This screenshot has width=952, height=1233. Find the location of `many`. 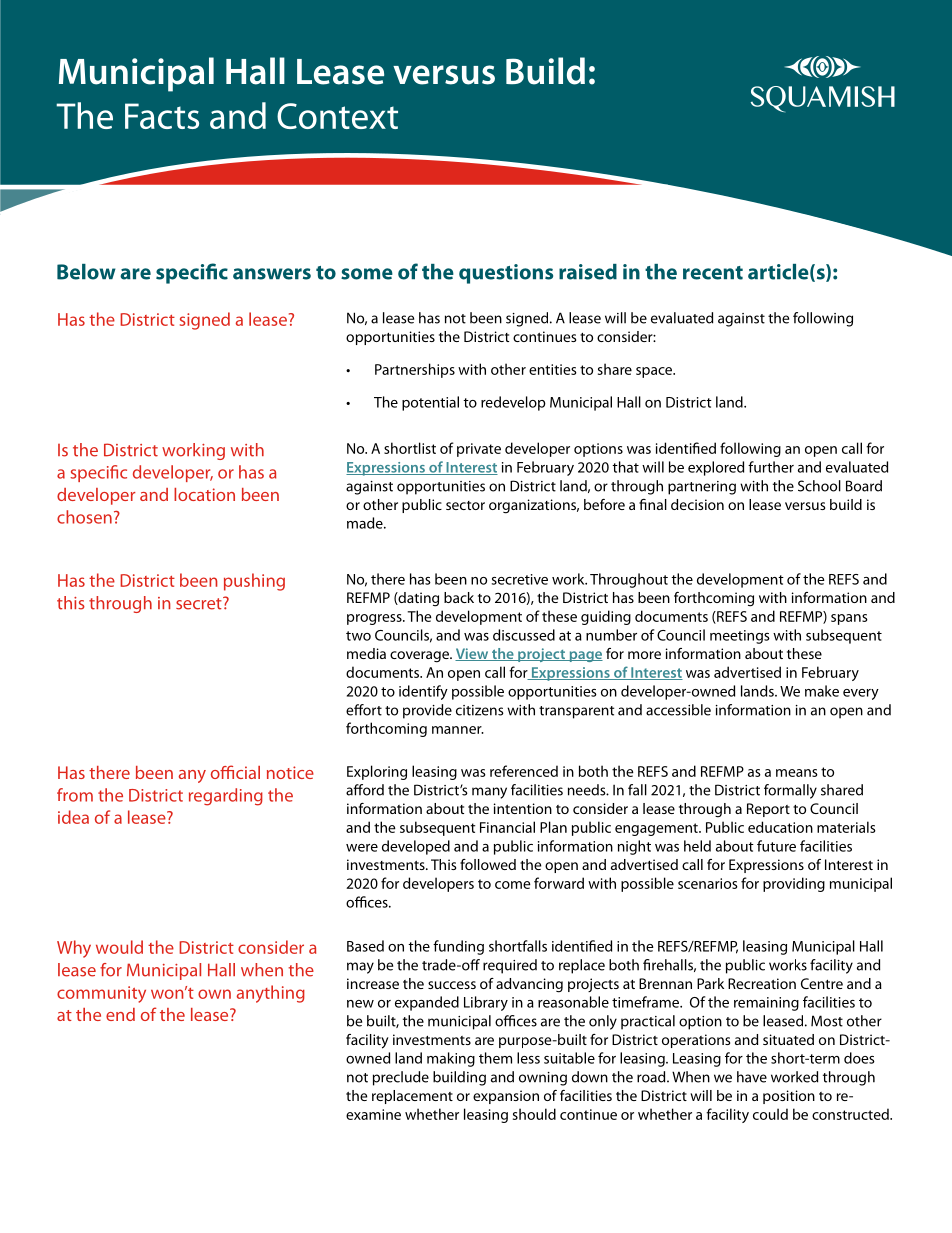

many is located at coordinates (489, 793).
